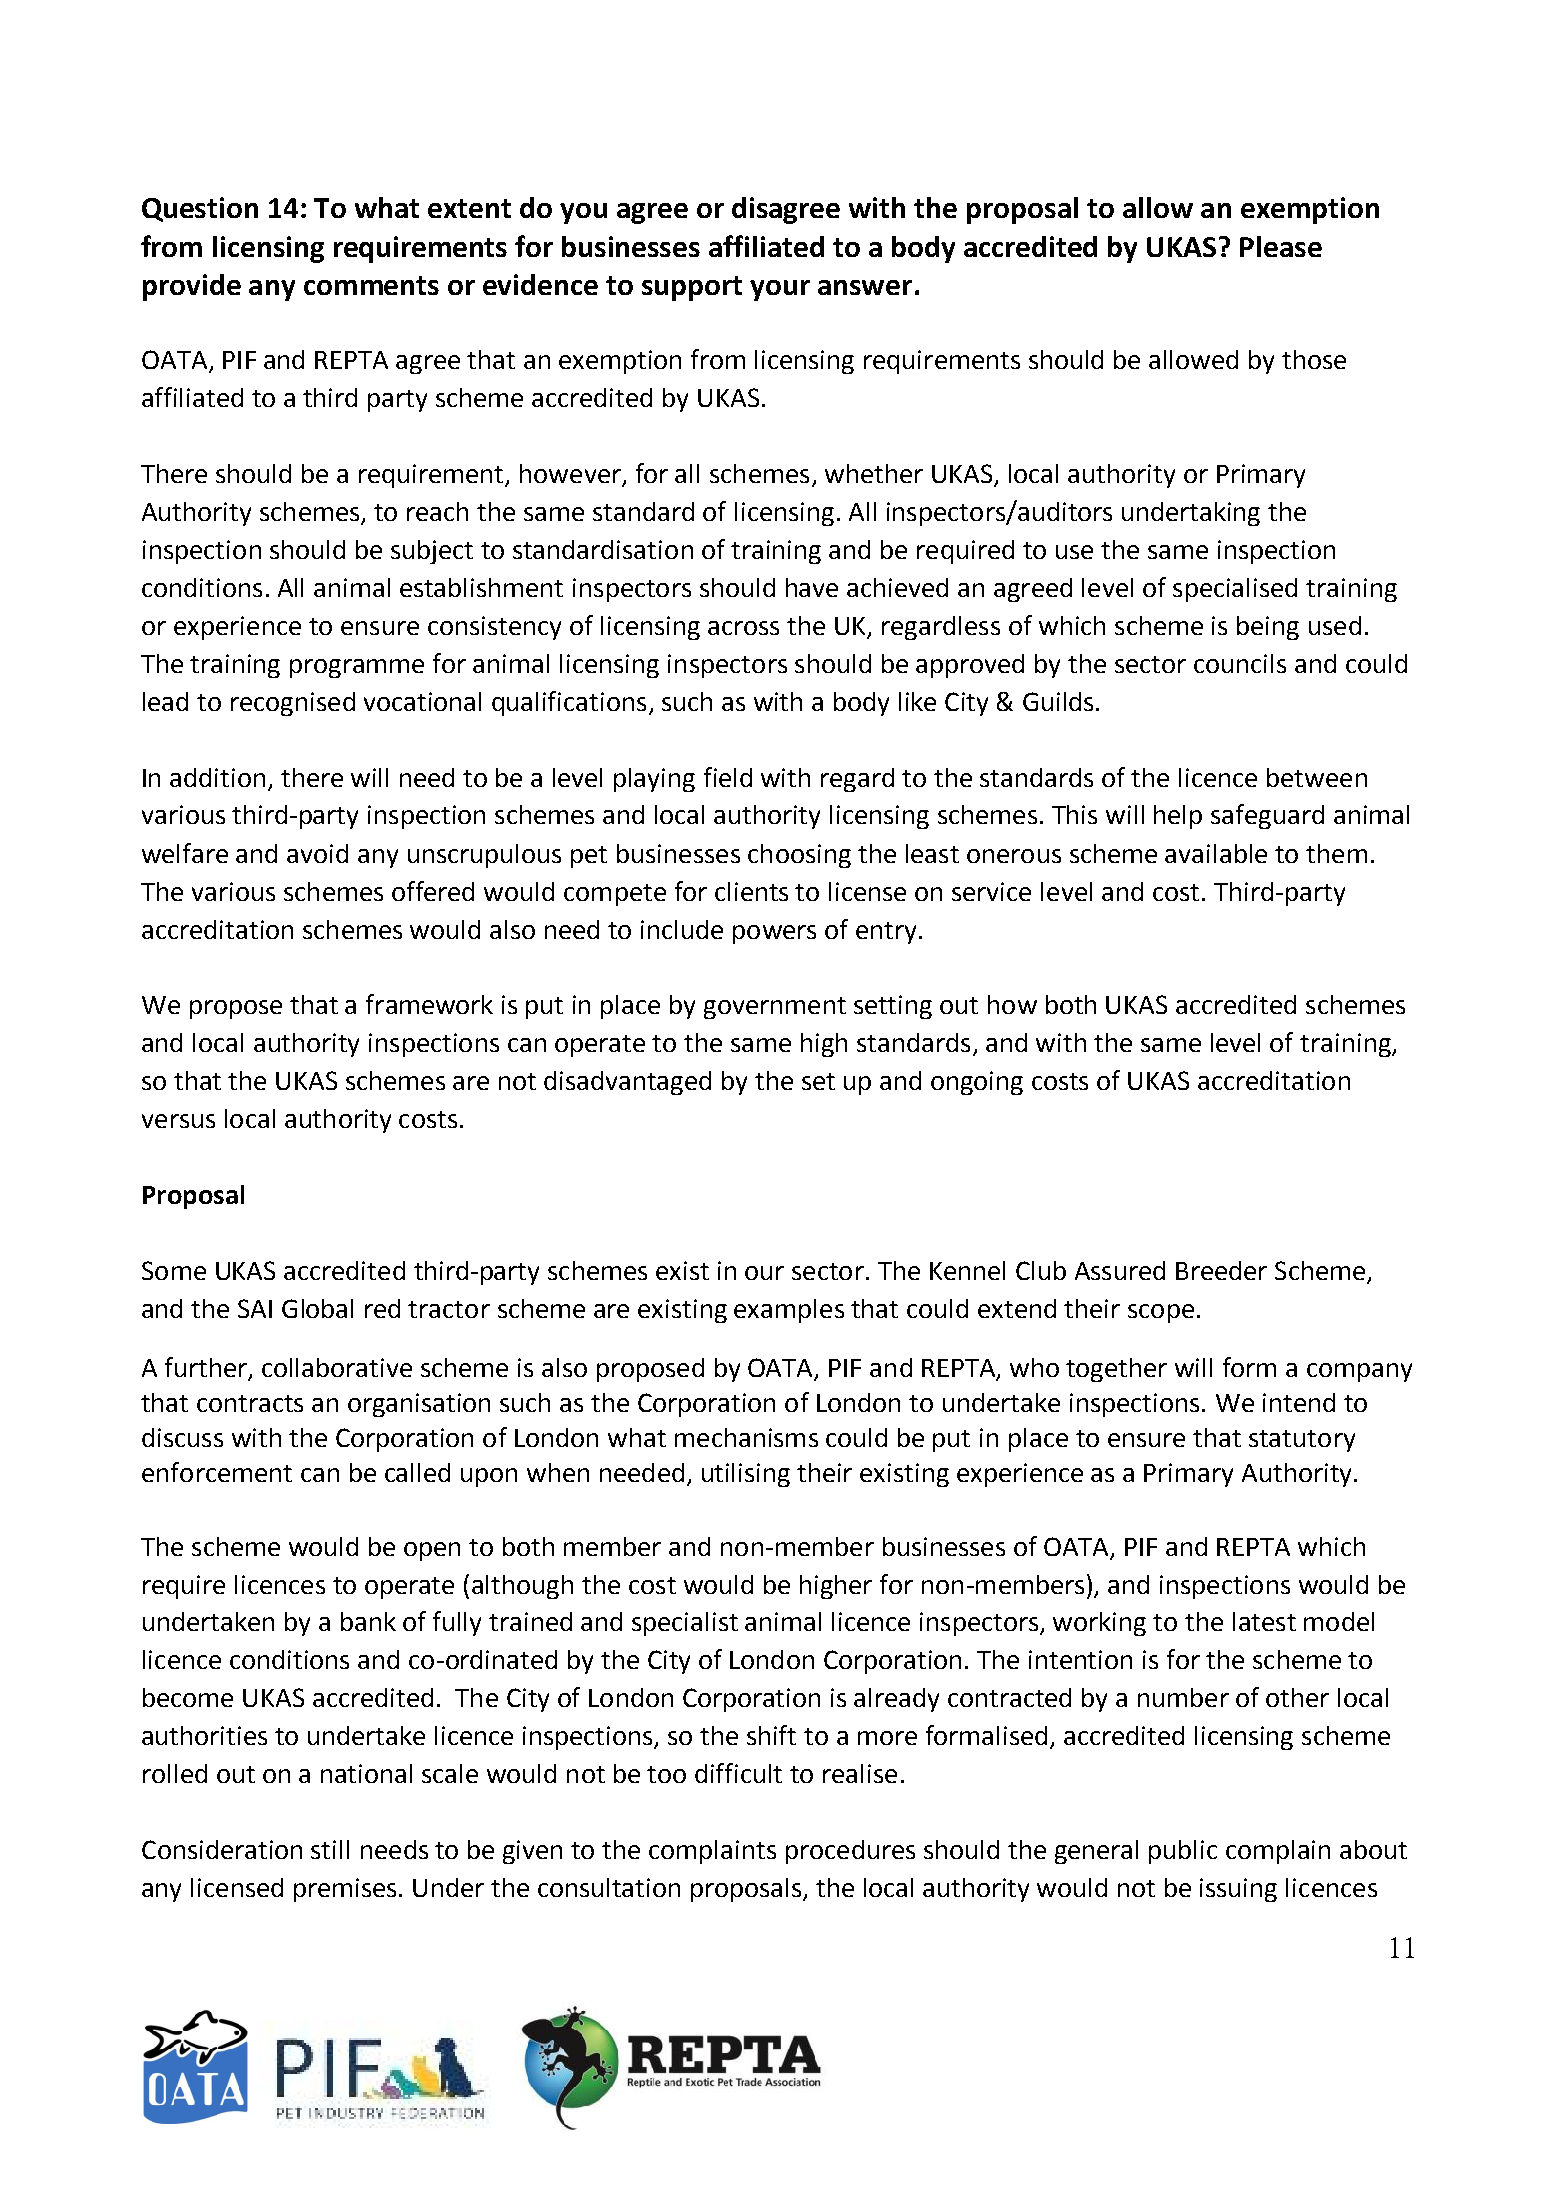 This screenshot has height=2205, width=1559. Describe the element at coordinates (746, 1475) in the screenshot. I see `utilising` at that location.
